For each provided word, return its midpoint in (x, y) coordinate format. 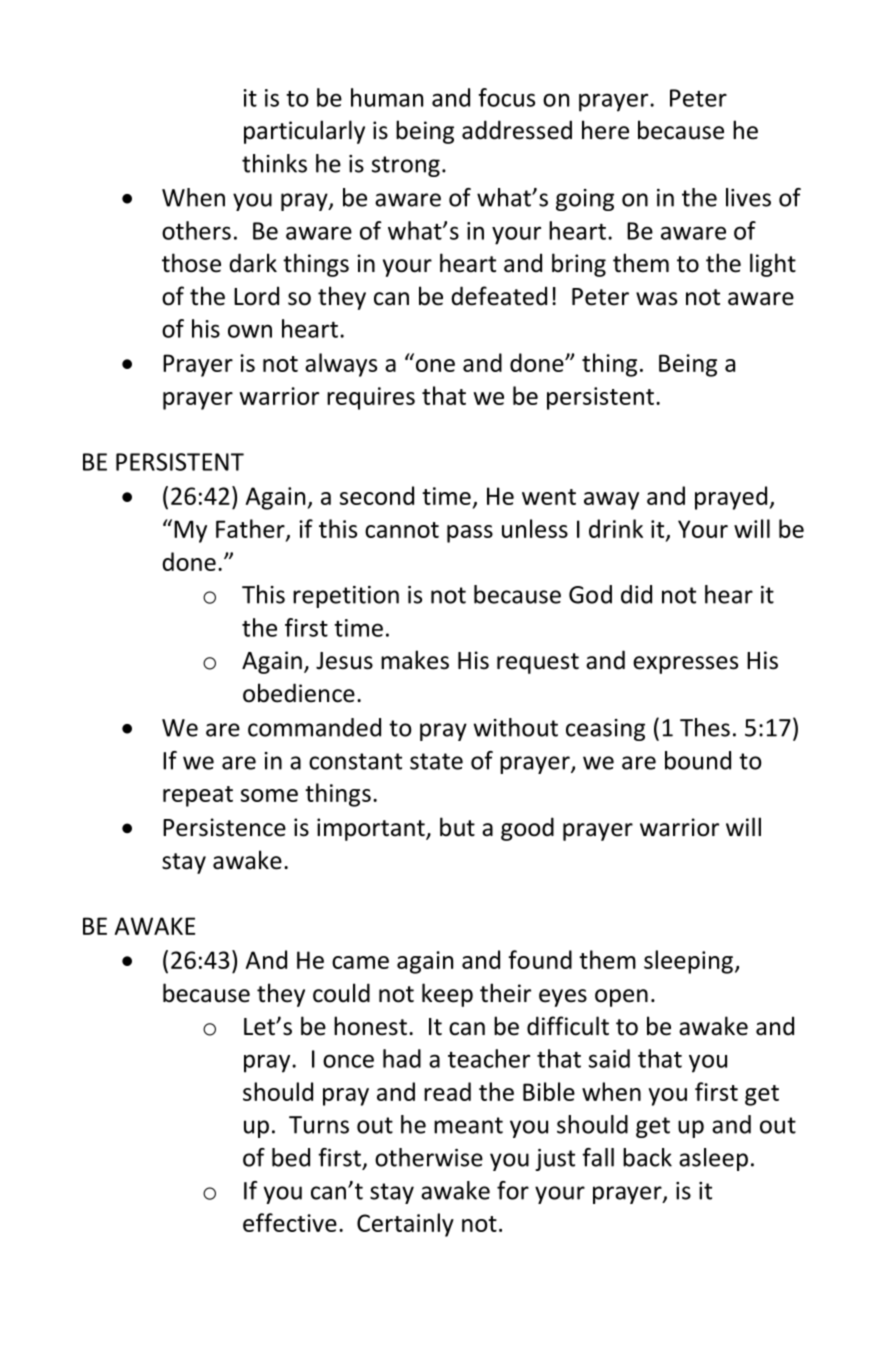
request (538, 663)
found (540, 959)
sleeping (688, 962)
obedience (299, 693)
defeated (499, 296)
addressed (517, 130)
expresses (685, 665)
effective (290, 1222)
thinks (274, 163)
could (341, 993)
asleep (713, 1159)
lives (748, 197)
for (513, 1190)
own (250, 331)
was (656, 299)
